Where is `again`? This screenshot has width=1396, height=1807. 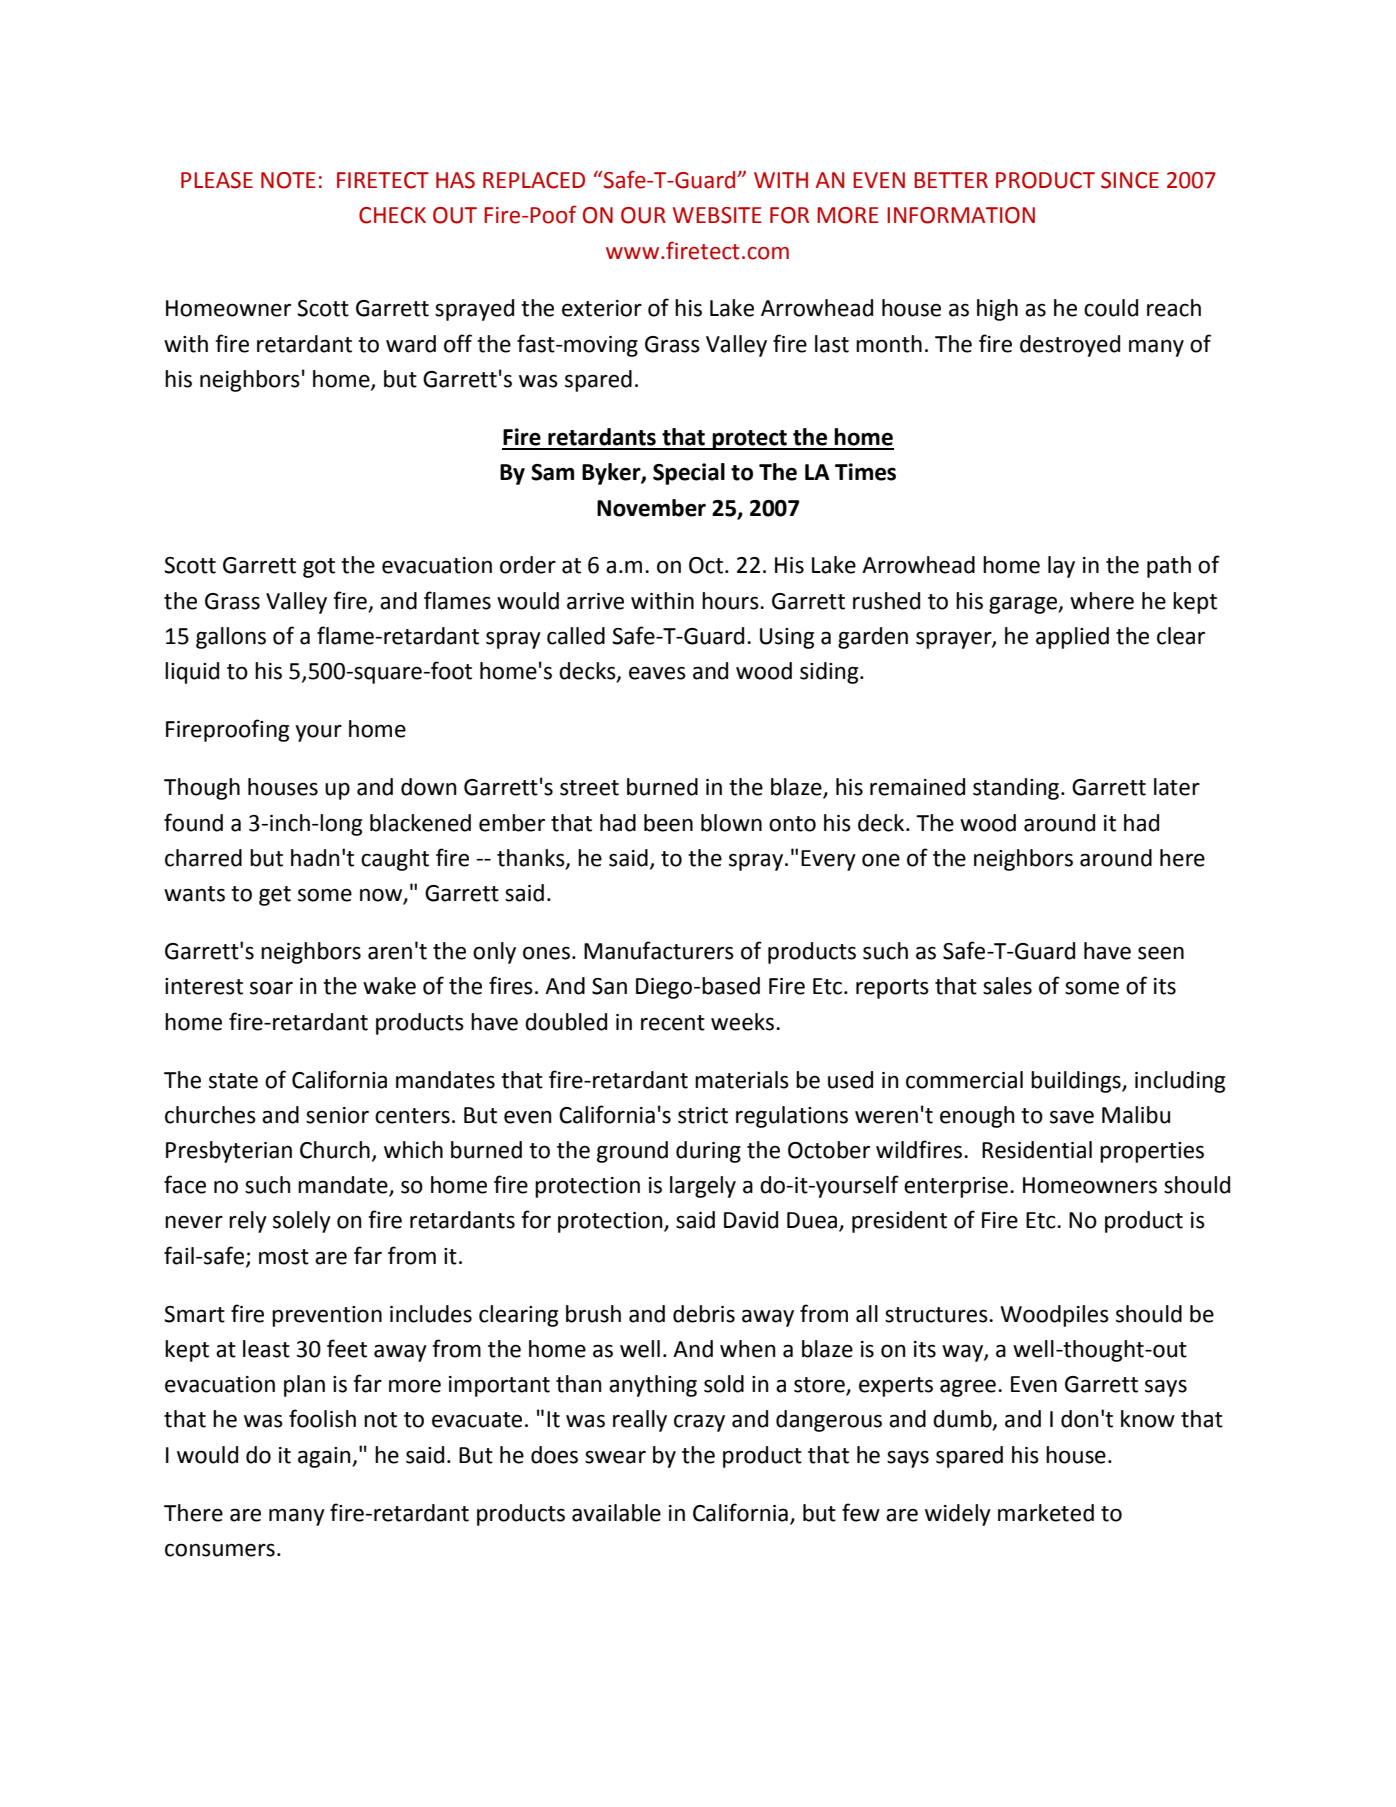 again is located at coordinates (325, 1457).
